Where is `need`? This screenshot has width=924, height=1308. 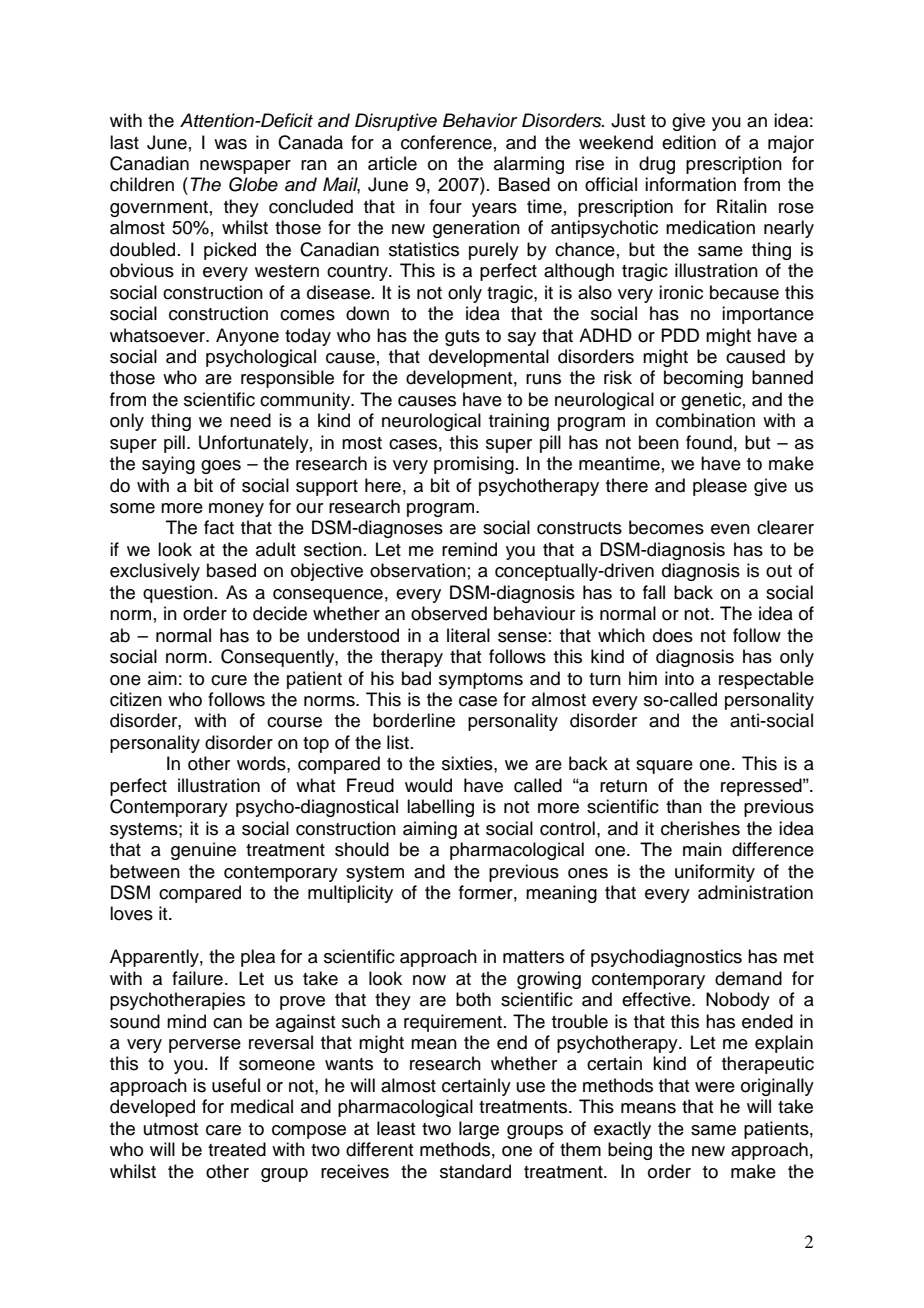
need is located at coordinates (250, 420).
